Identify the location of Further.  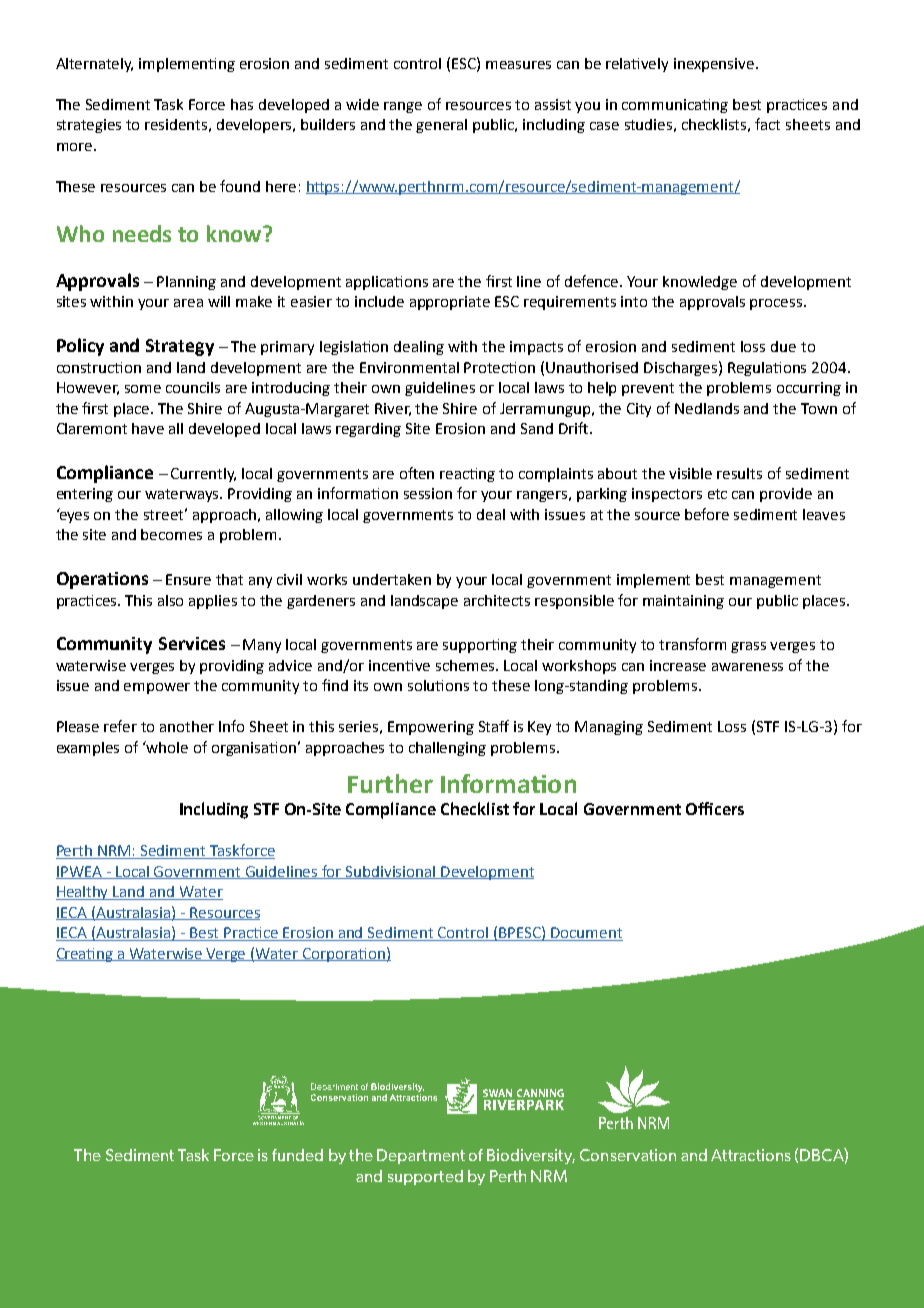
(390, 783).
